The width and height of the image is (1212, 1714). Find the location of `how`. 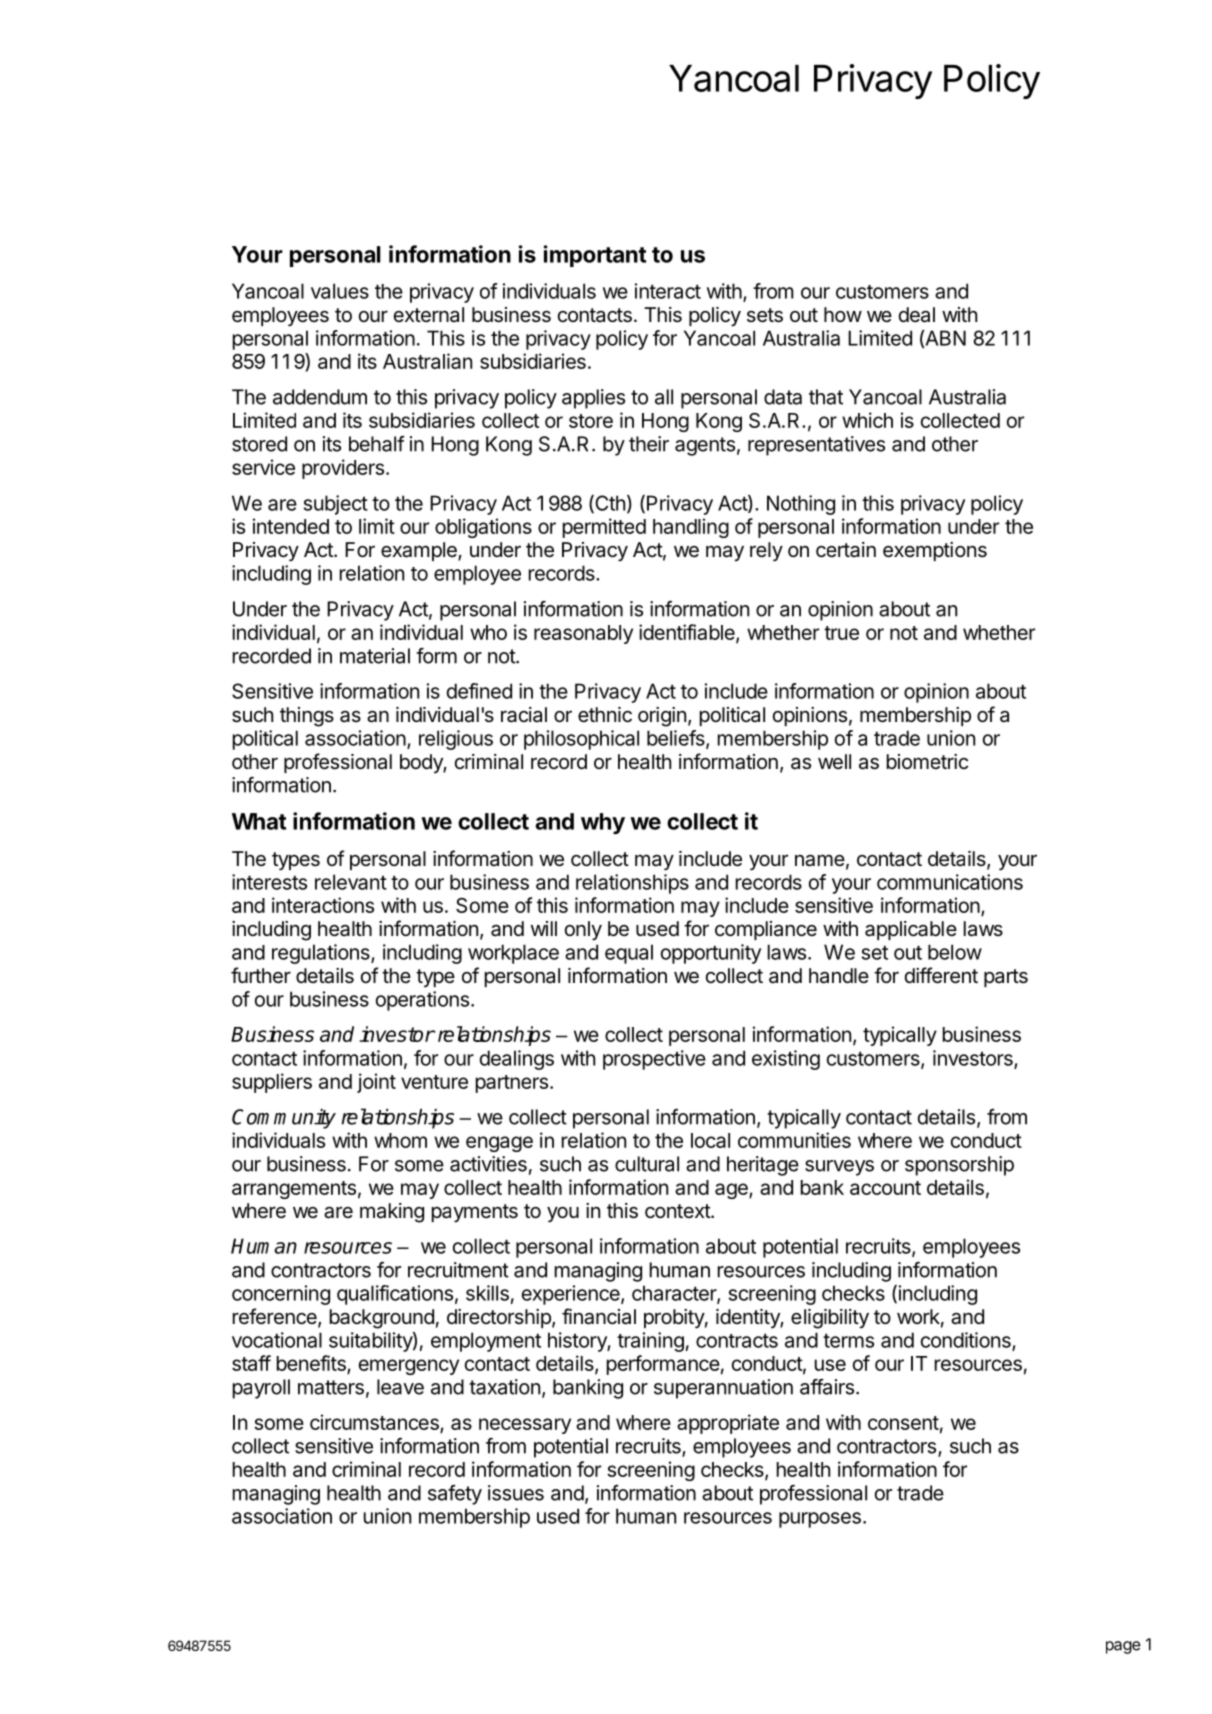

how is located at coordinates (843, 314).
